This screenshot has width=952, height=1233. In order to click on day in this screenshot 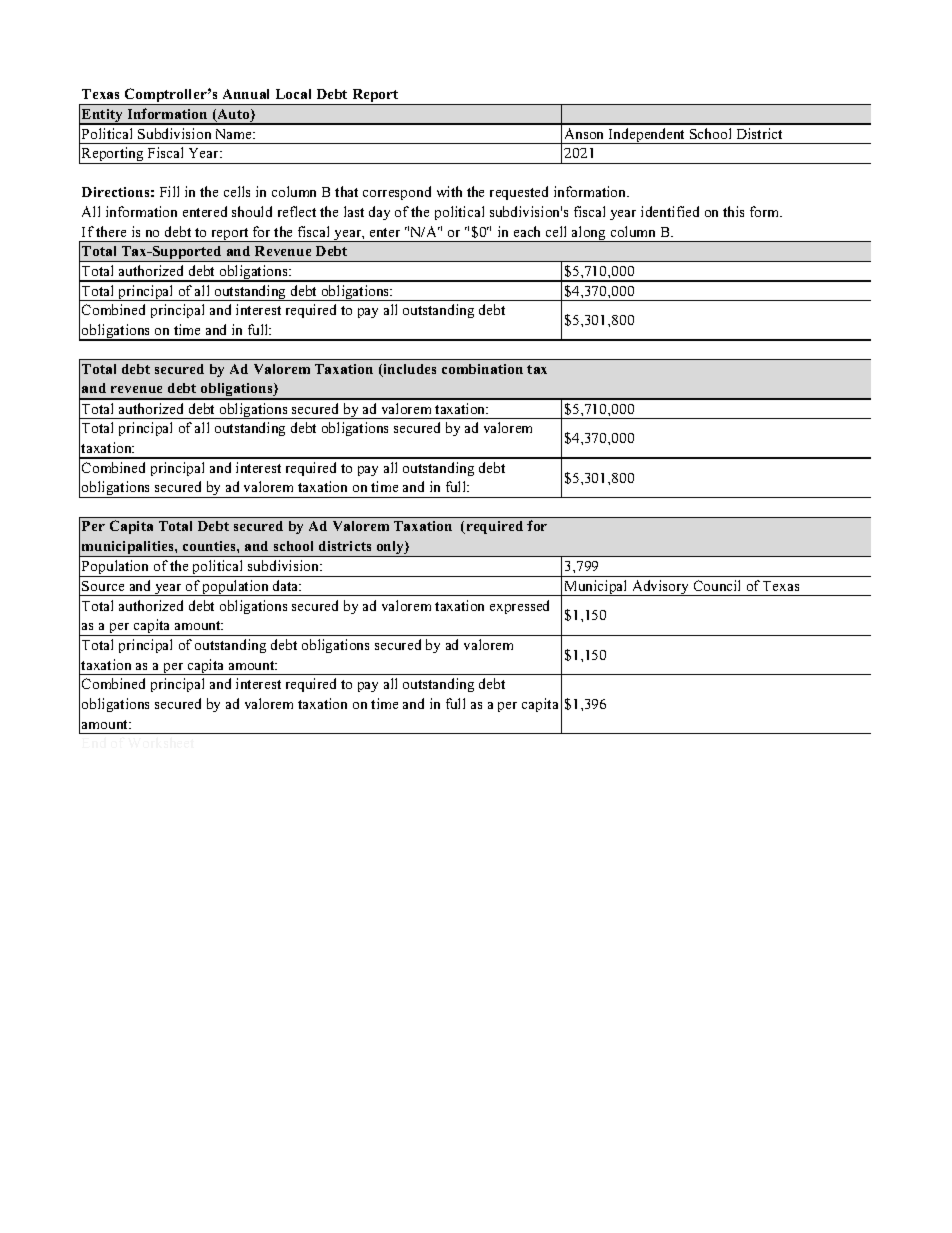, I will do `click(379, 213)`.
